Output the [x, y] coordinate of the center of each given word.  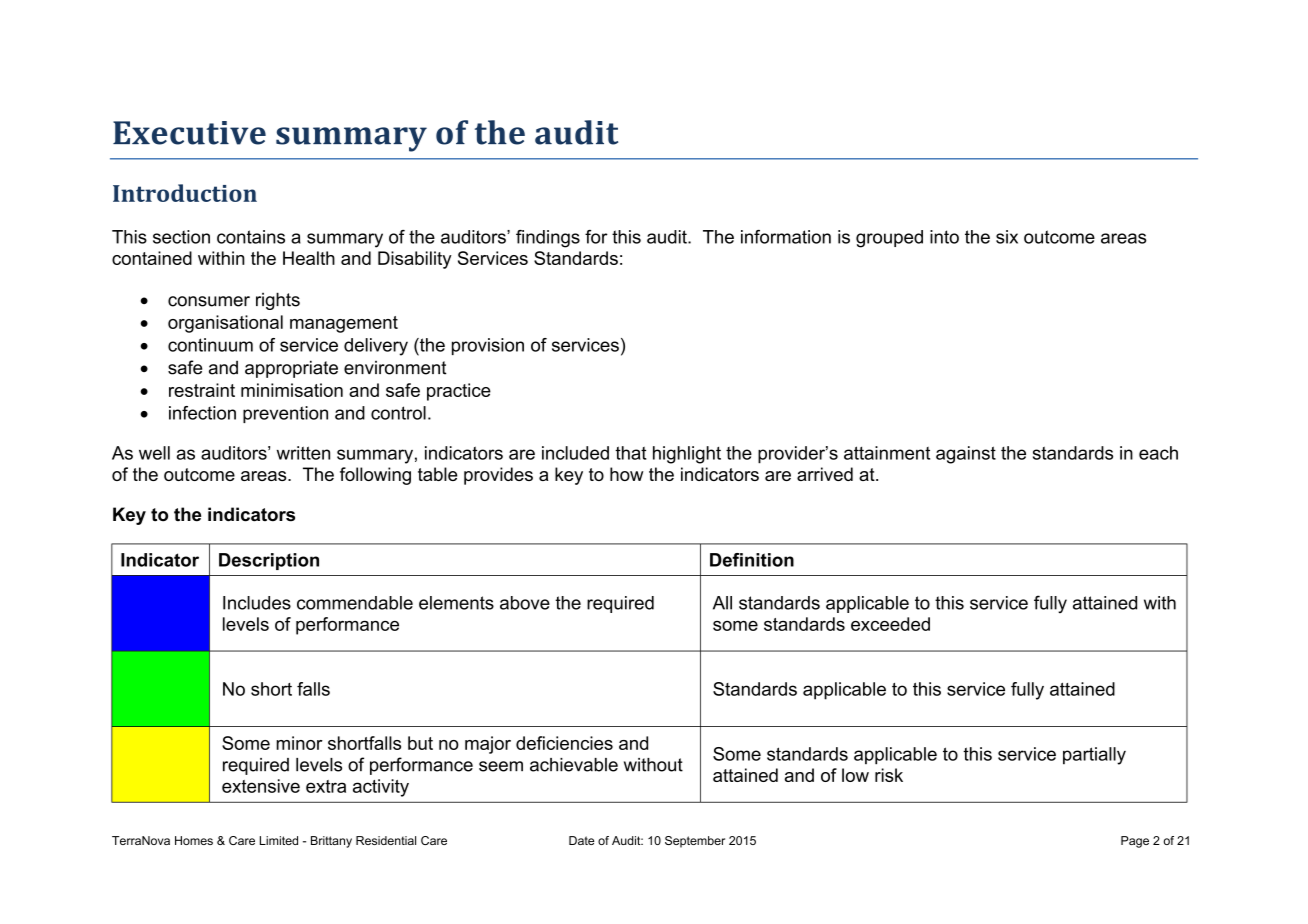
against [966, 455]
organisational [225, 324]
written [303, 453]
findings [548, 239]
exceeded [890, 624]
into [944, 237]
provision [488, 346]
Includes [257, 603]
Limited [279, 840]
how [627, 474]
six [1007, 237]
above [525, 603]
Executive [189, 133]
